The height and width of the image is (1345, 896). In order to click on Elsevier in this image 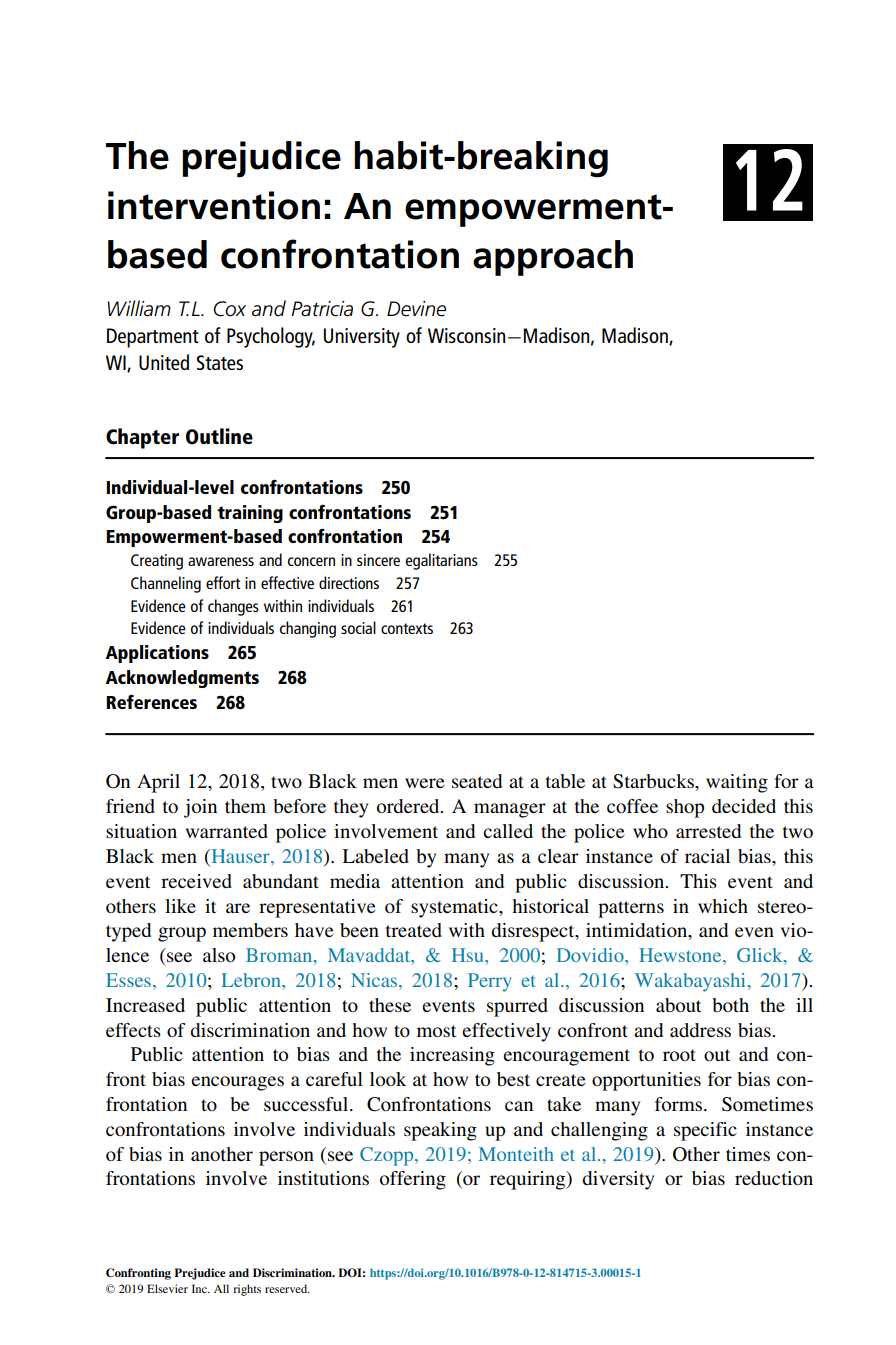, I will do `click(167, 1288)`.
